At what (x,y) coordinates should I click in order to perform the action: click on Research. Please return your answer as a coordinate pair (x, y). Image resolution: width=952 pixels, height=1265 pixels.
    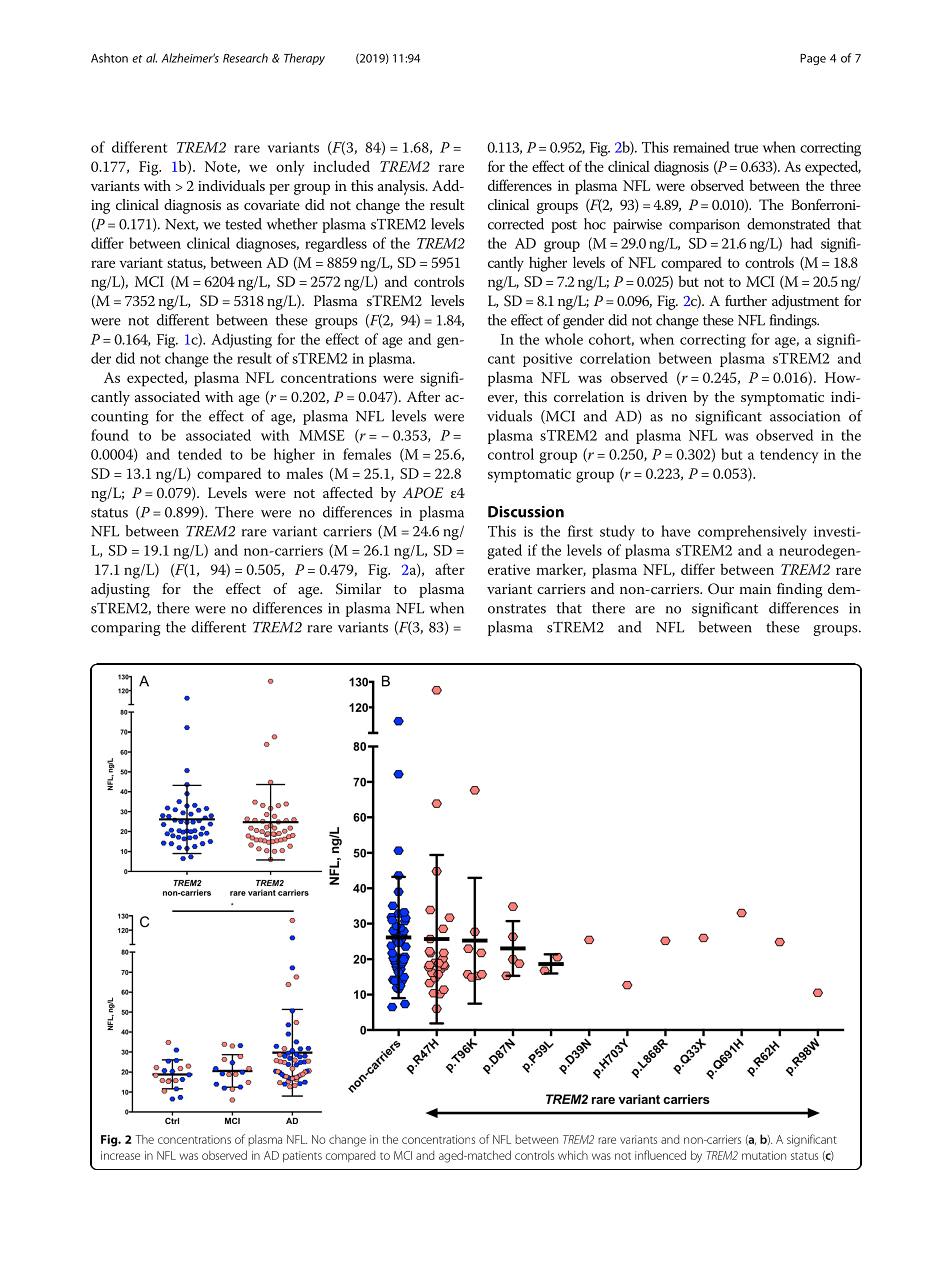
    Looking at the image, I should click on (245, 58).
